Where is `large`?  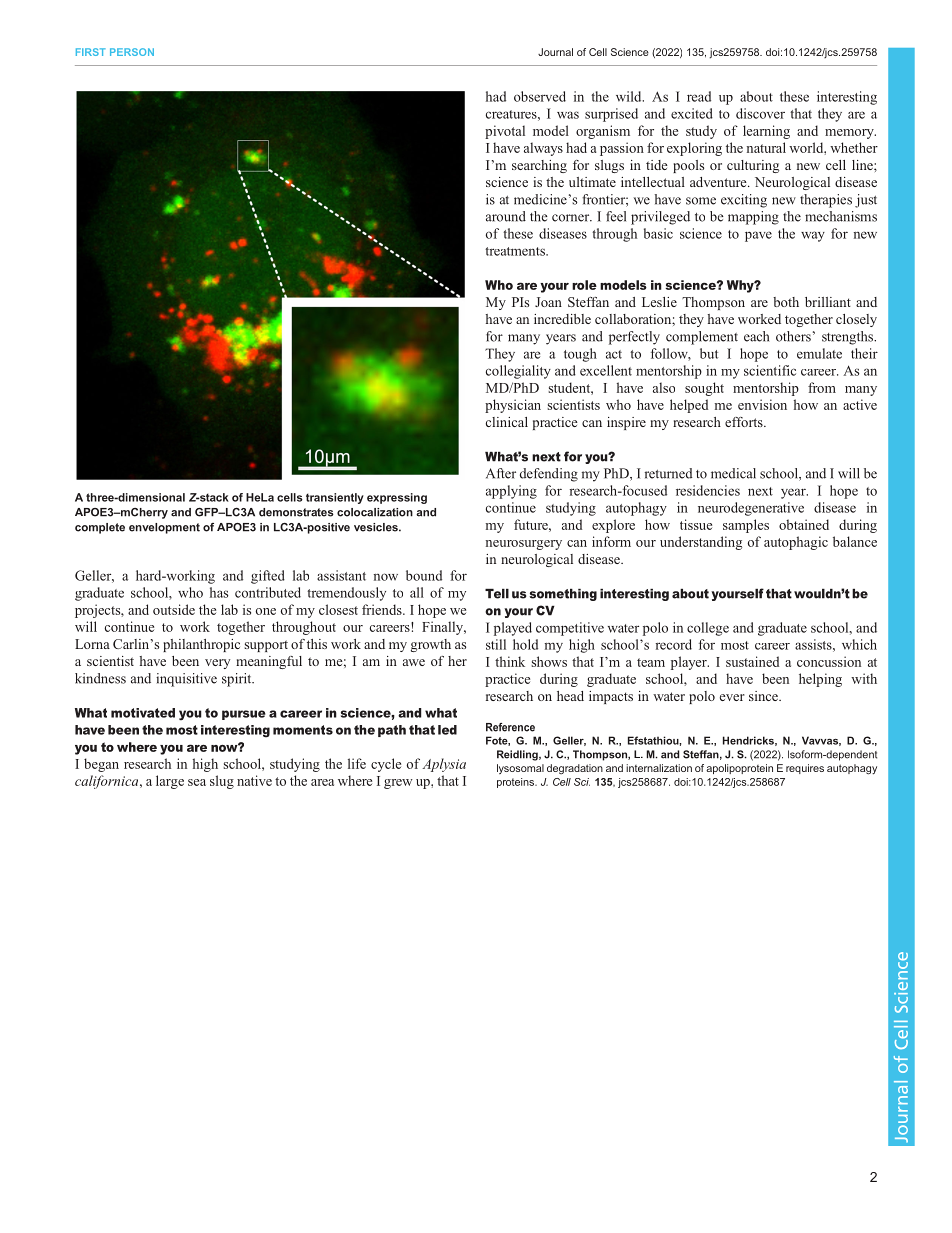 large is located at coordinates (170, 782).
